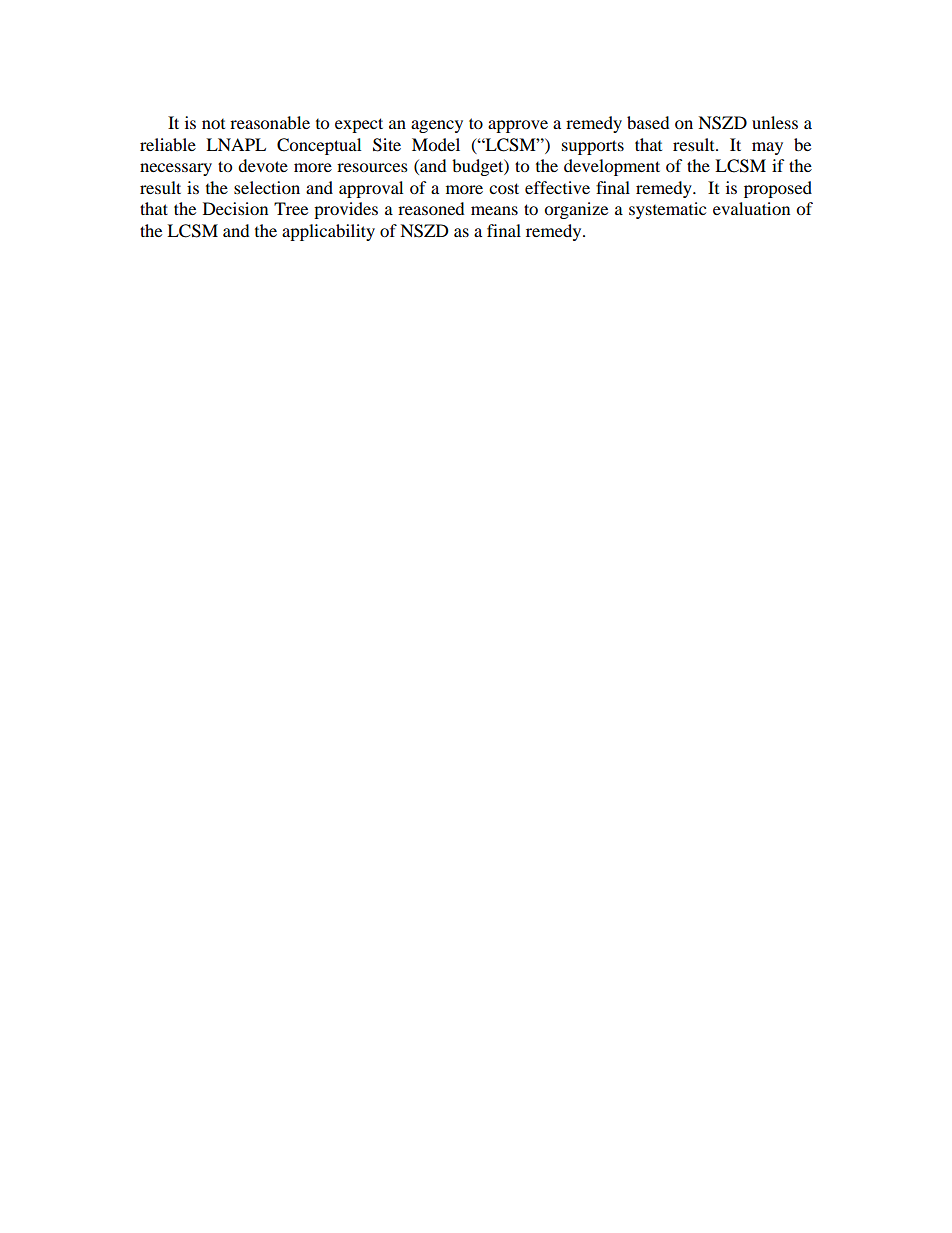  Describe the element at coordinates (267, 187) in the screenshot. I see `selection` at that location.
